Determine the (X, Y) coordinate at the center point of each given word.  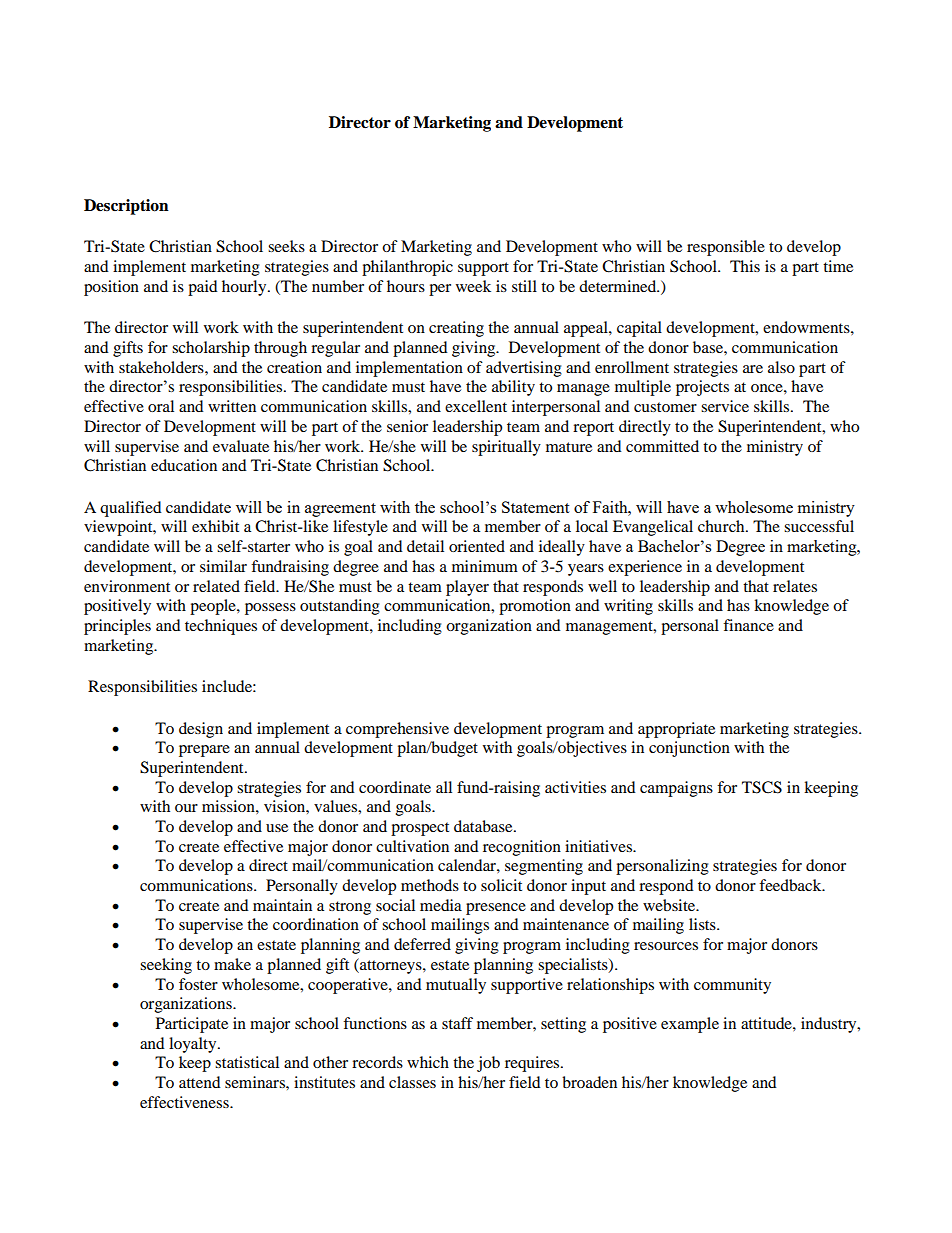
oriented (477, 546)
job (488, 1064)
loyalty (194, 1045)
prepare (204, 751)
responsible (726, 248)
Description (126, 207)
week (473, 286)
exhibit (215, 526)
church (722, 526)
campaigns (676, 789)
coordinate (395, 787)
